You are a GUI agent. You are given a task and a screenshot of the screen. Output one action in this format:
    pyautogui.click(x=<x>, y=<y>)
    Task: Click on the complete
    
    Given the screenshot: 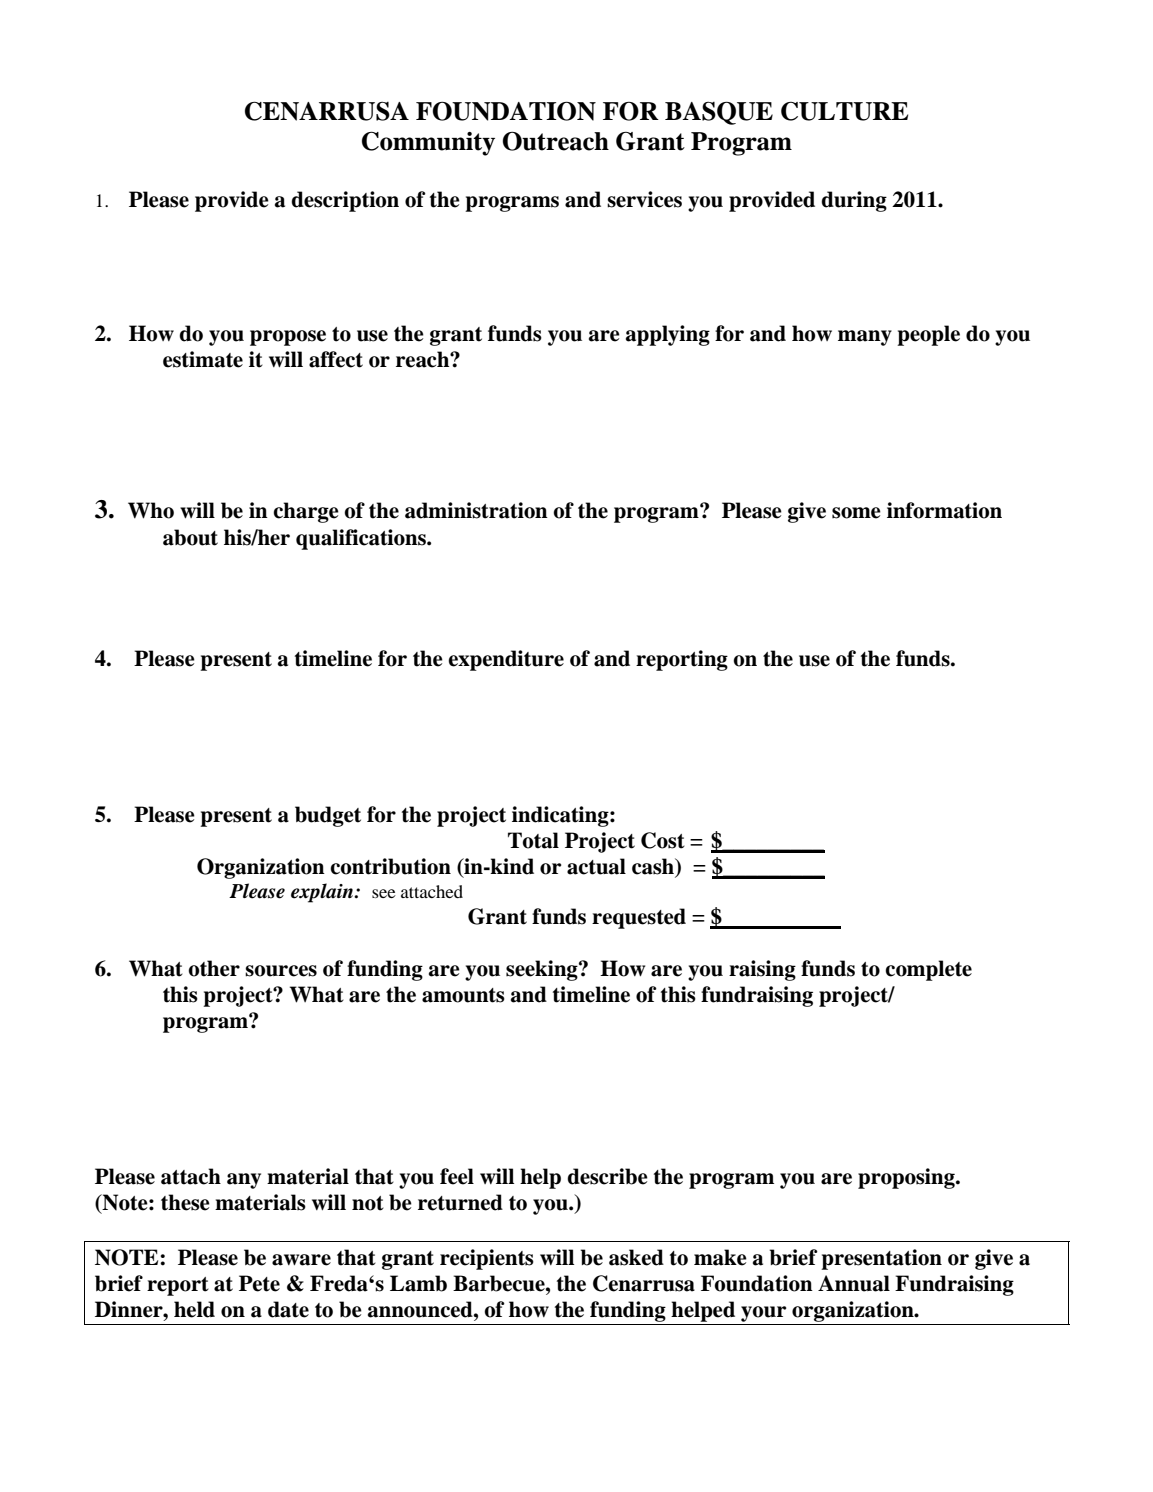 What is the action you would take?
    pyautogui.click(x=928, y=970)
